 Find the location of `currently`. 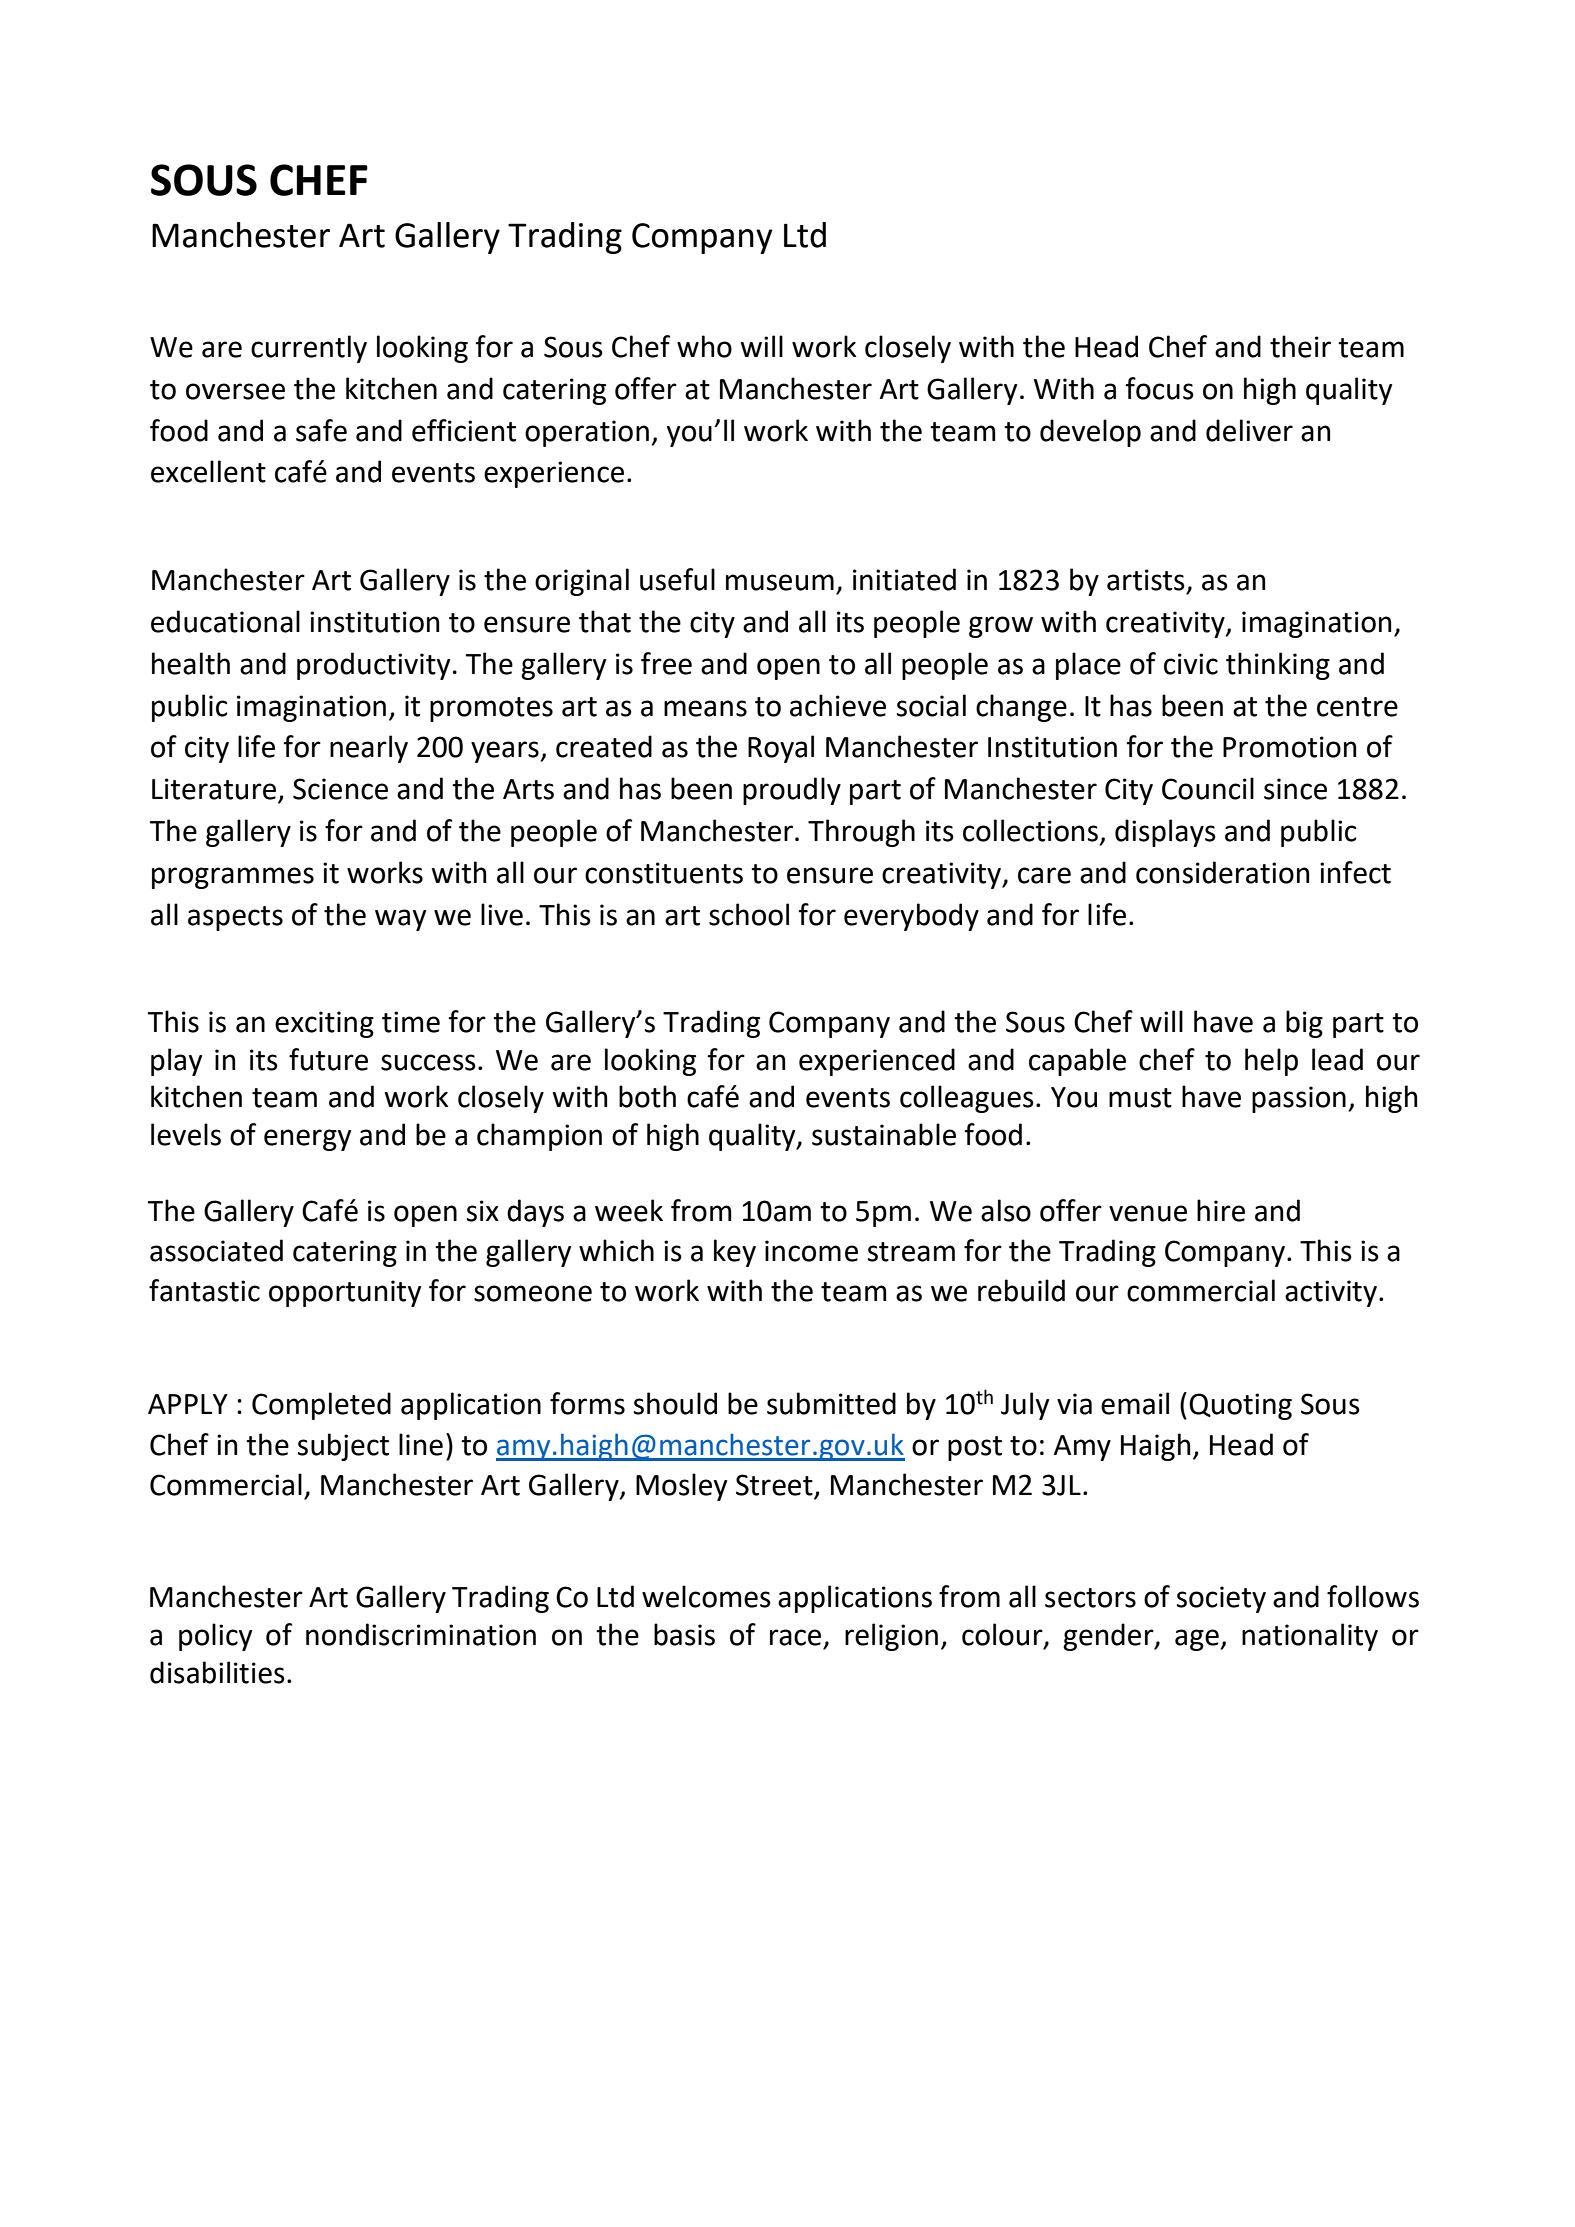

currently is located at coordinates (309, 349).
